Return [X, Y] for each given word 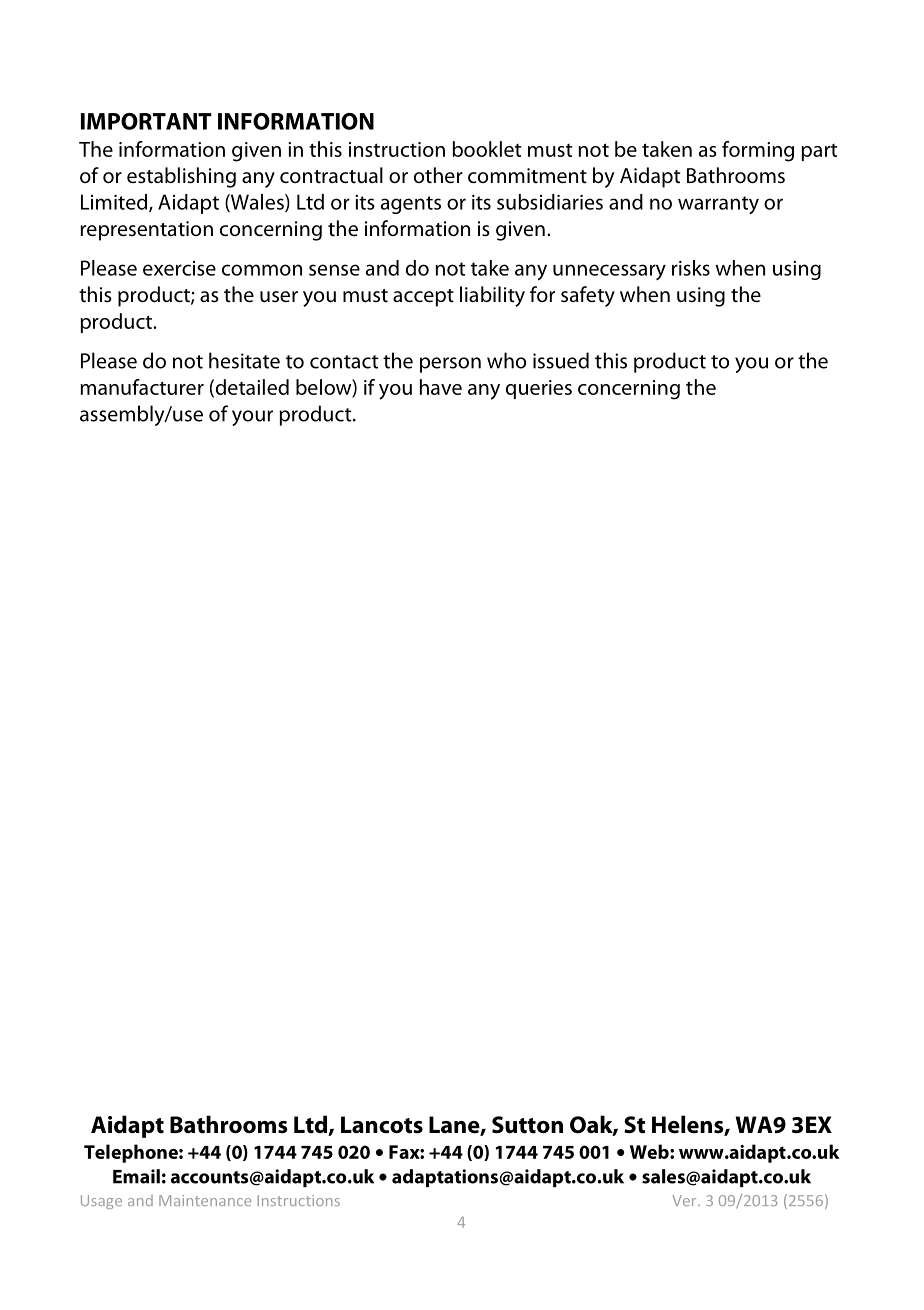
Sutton [527, 1125]
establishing [181, 177]
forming [758, 151]
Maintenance [205, 1200]
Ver [685, 1200]
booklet [487, 149]
